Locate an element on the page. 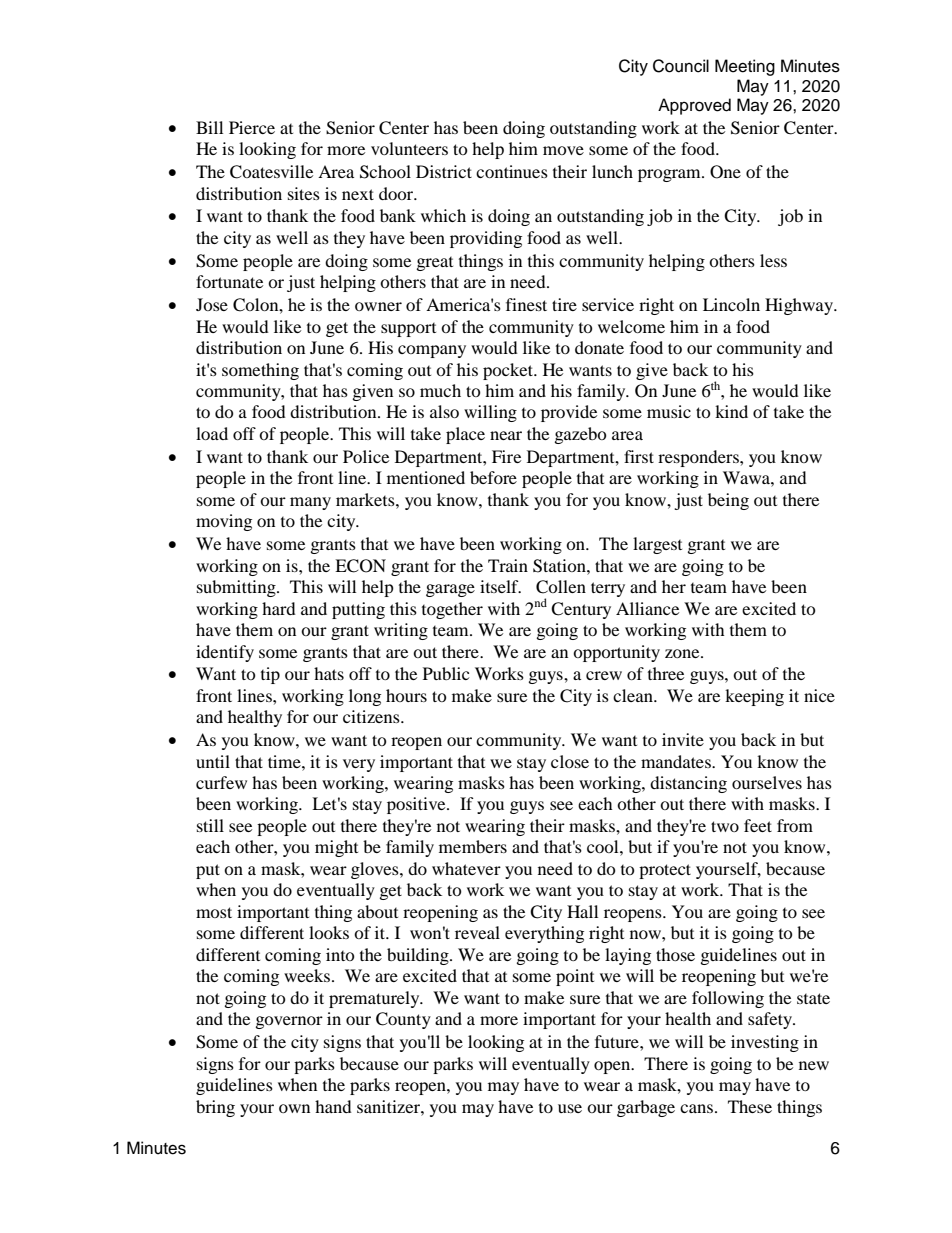 This image has width=952, height=1233. ourselves is located at coordinates (767, 782).
